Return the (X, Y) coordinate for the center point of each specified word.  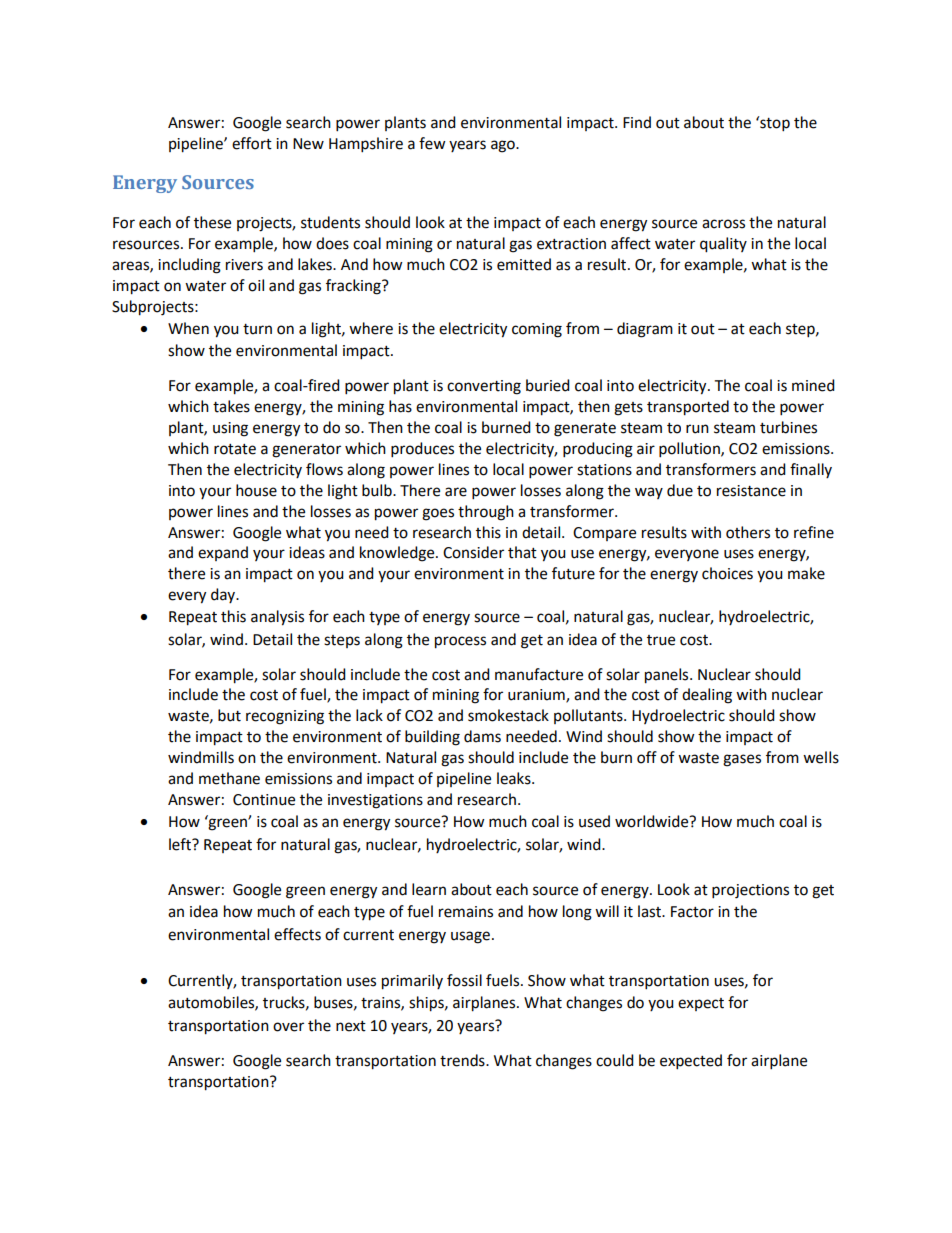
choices (727, 573)
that (522, 552)
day (224, 595)
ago (504, 146)
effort (252, 143)
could (615, 1060)
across (723, 224)
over (288, 1027)
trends (463, 1060)
